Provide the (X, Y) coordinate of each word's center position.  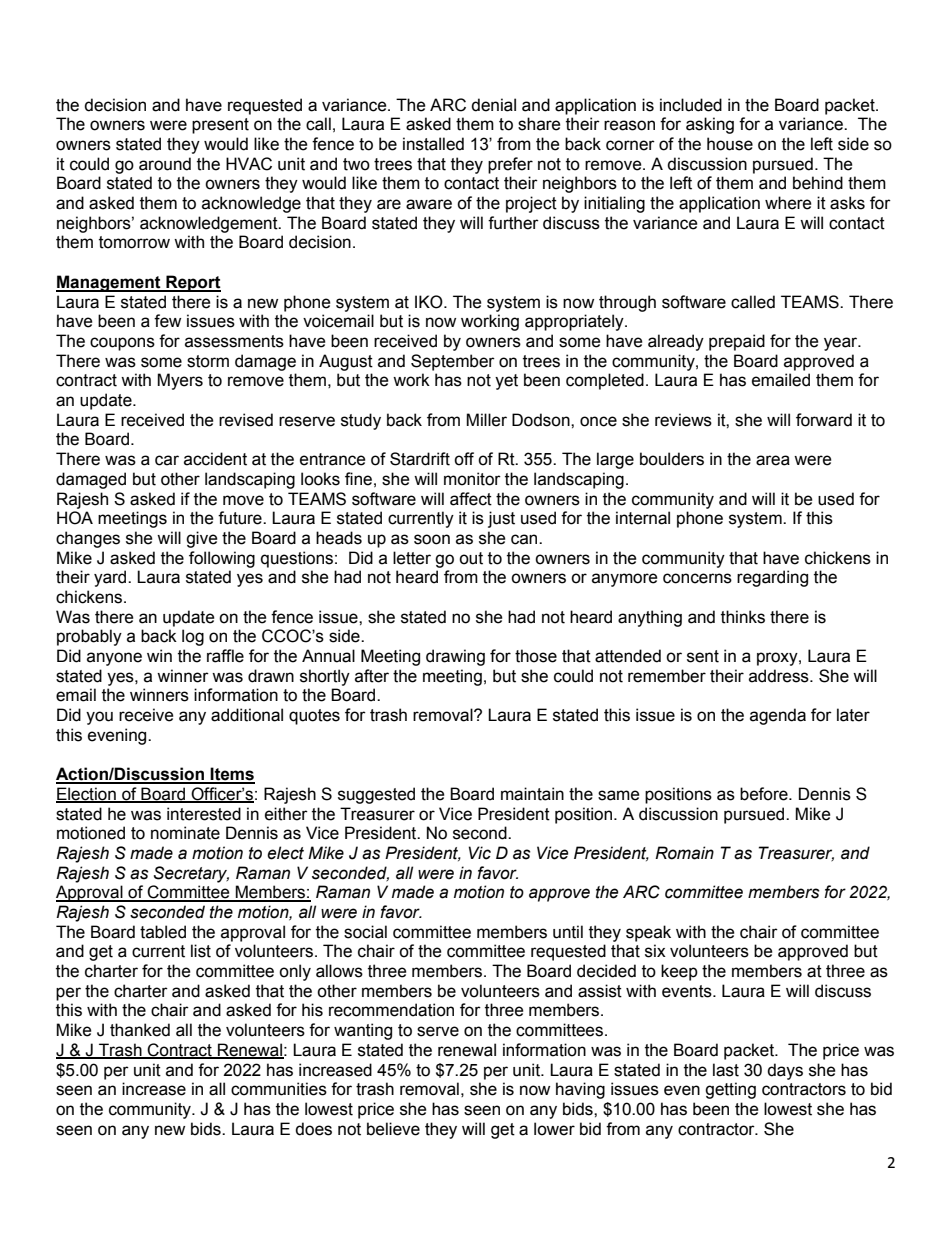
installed (433, 144)
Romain (684, 853)
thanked (140, 1030)
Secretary (191, 874)
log (193, 637)
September (453, 362)
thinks (743, 617)
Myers (180, 381)
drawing (455, 657)
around (165, 164)
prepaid (737, 342)
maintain (532, 794)
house (730, 144)
